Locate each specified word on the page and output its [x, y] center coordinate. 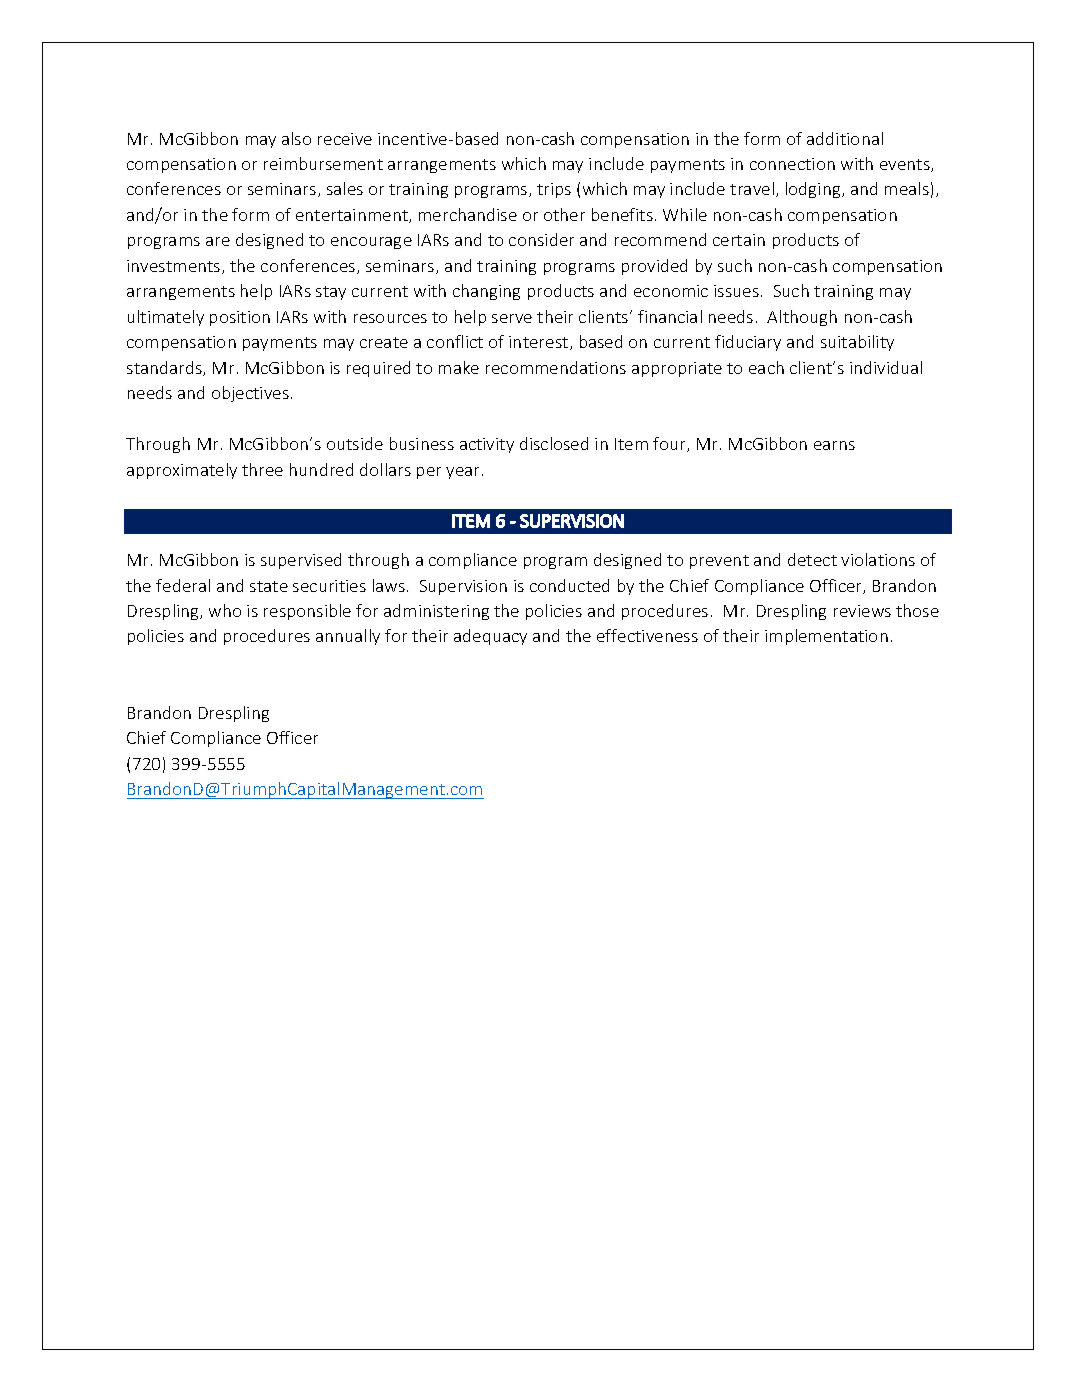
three [262, 469]
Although [802, 318]
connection [792, 164]
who [225, 610]
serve [512, 318]
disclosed [554, 443]
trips [554, 190]
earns [834, 445]
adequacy [490, 637]
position [240, 318]
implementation [826, 637]
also [296, 138]
